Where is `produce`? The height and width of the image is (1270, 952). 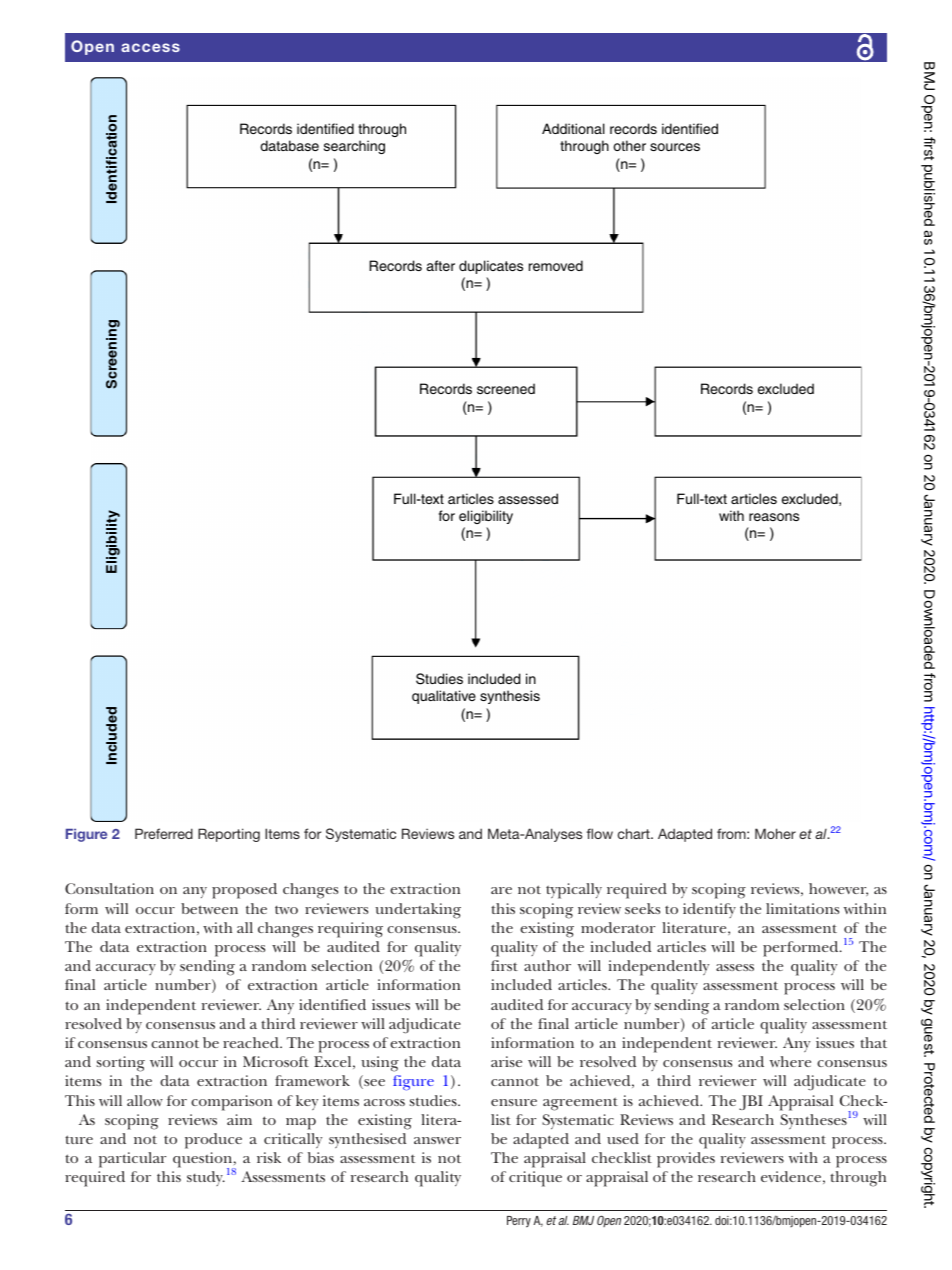 produce is located at coordinates (213, 1141).
